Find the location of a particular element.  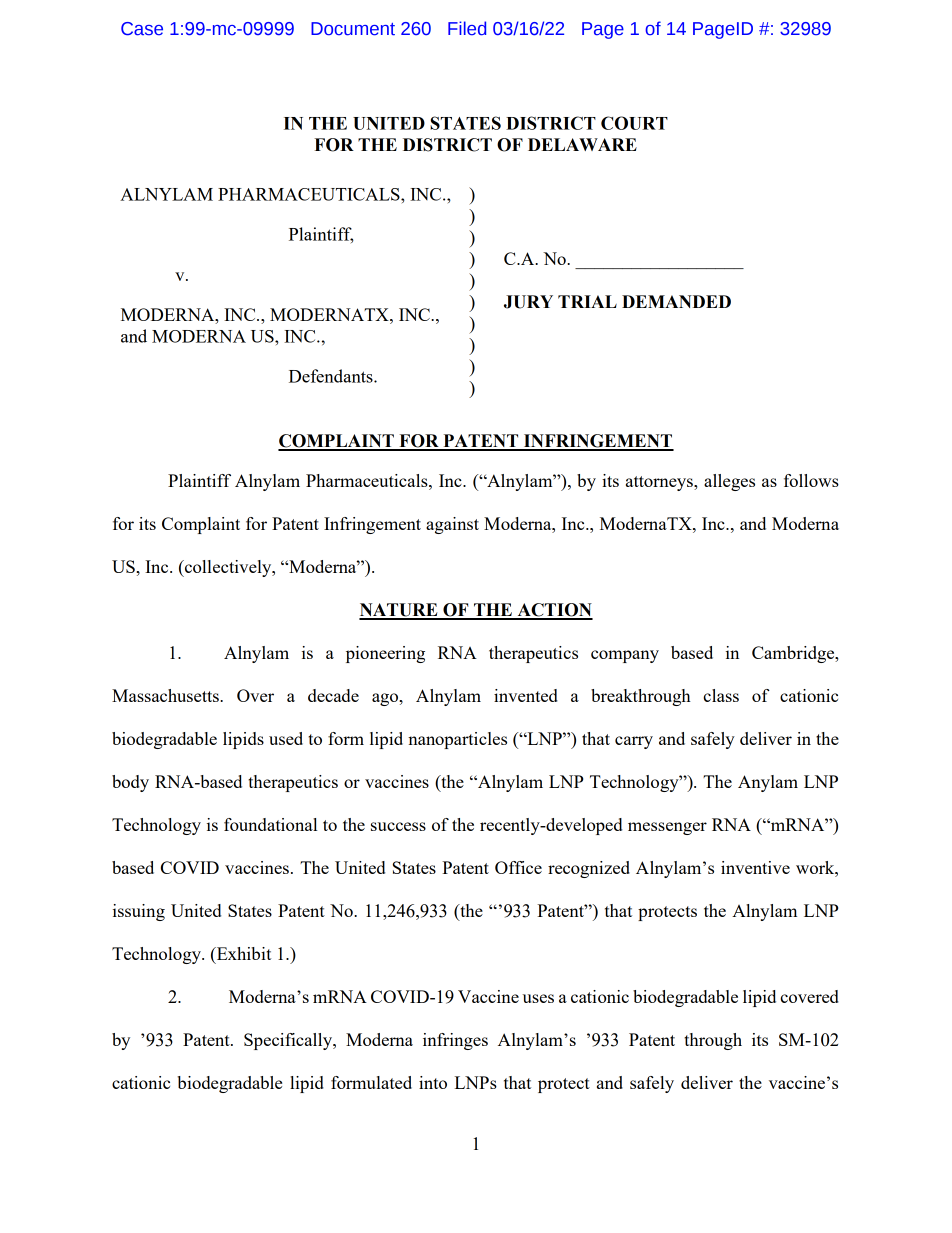

Filed is located at coordinates (467, 28).
